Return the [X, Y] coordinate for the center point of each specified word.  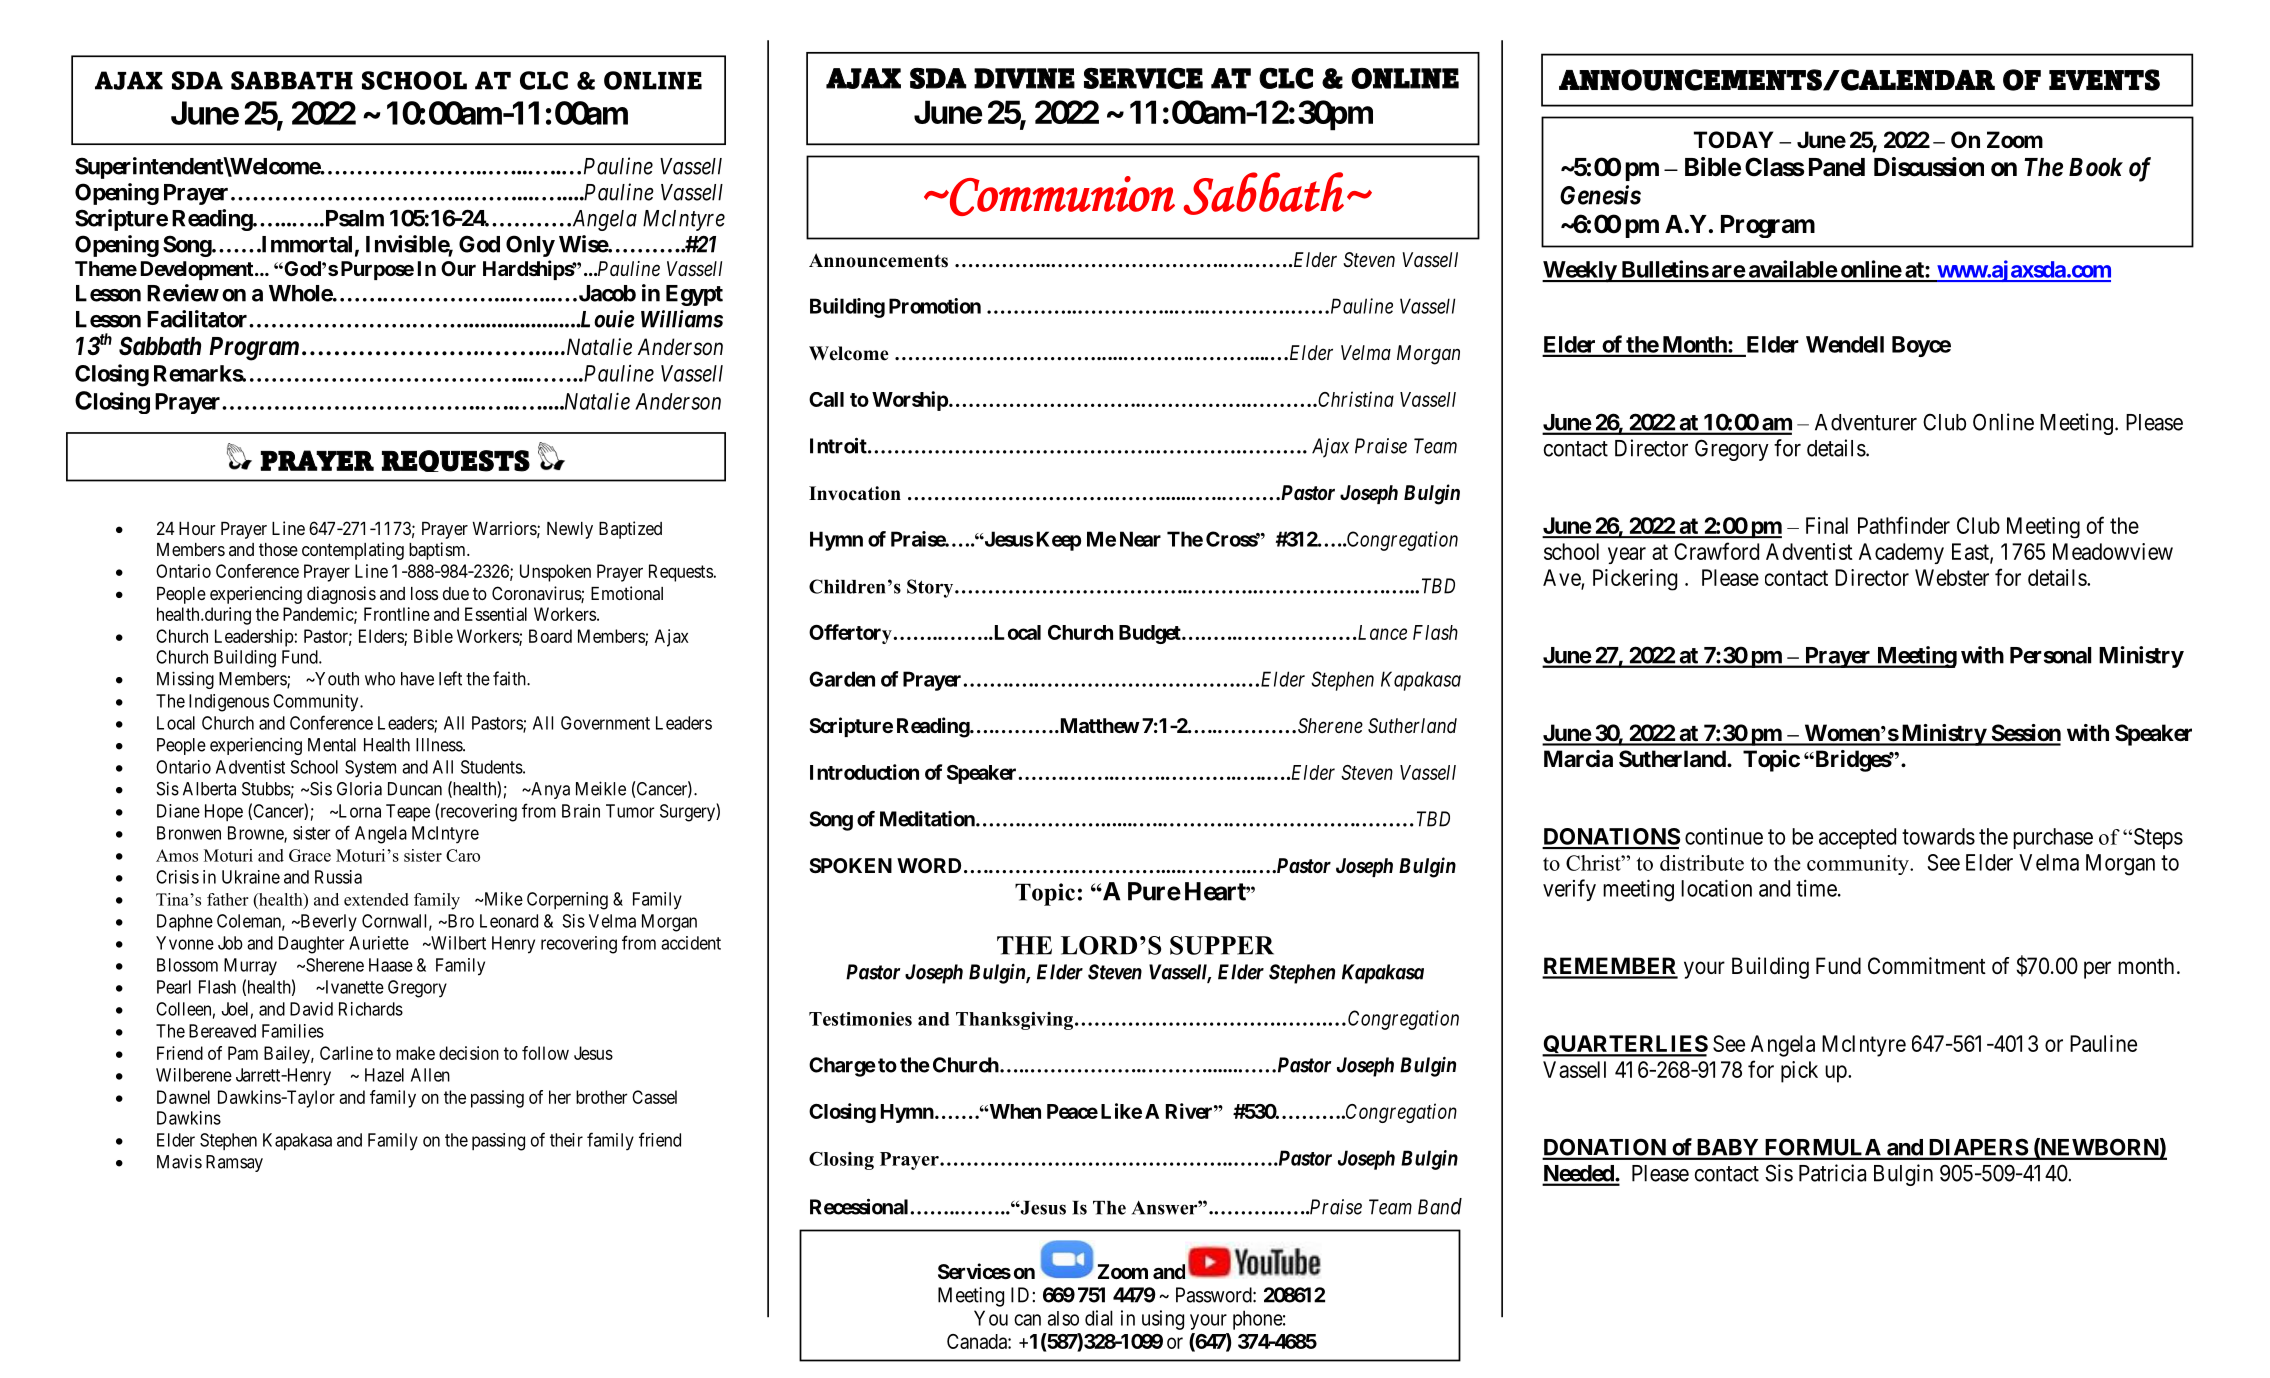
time [1816, 888]
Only [530, 246]
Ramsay [234, 1163]
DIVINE [1024, 78]
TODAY [1733, 140]
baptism [438, 551]
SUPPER [1222, 945]
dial [1099, 1318]
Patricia [1832, 1173]
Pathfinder [1904, 525]
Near [1140, 539]
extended [376, 899]
